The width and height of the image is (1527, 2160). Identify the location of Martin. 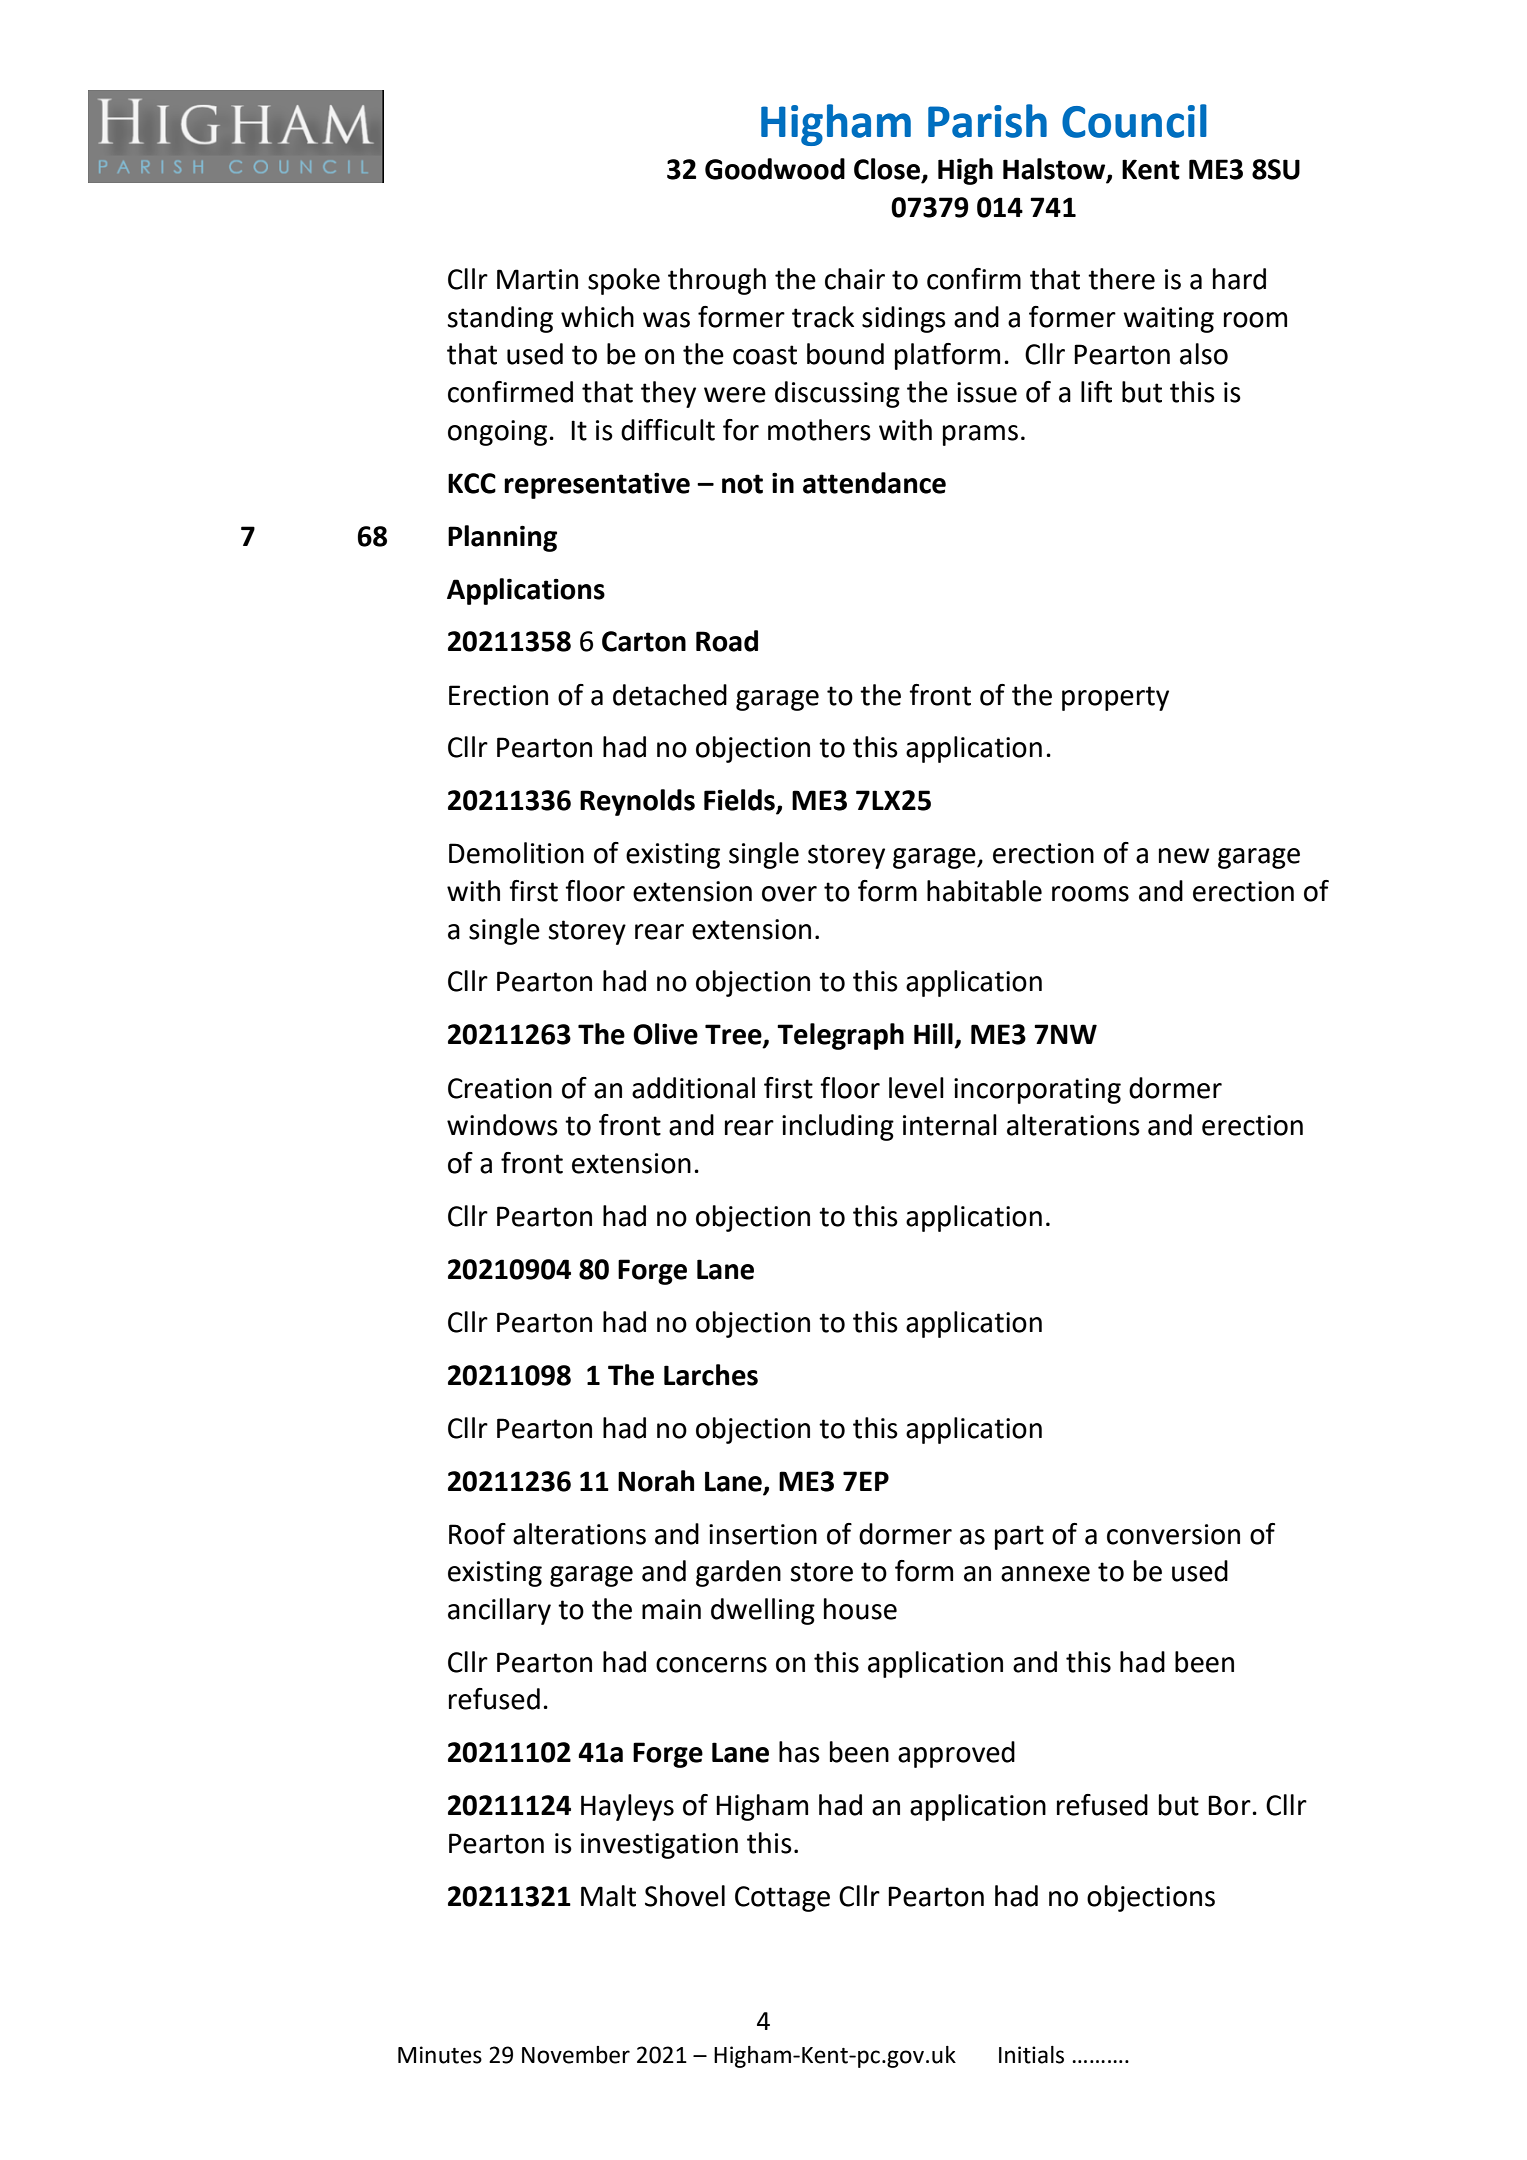
(537, 279).
